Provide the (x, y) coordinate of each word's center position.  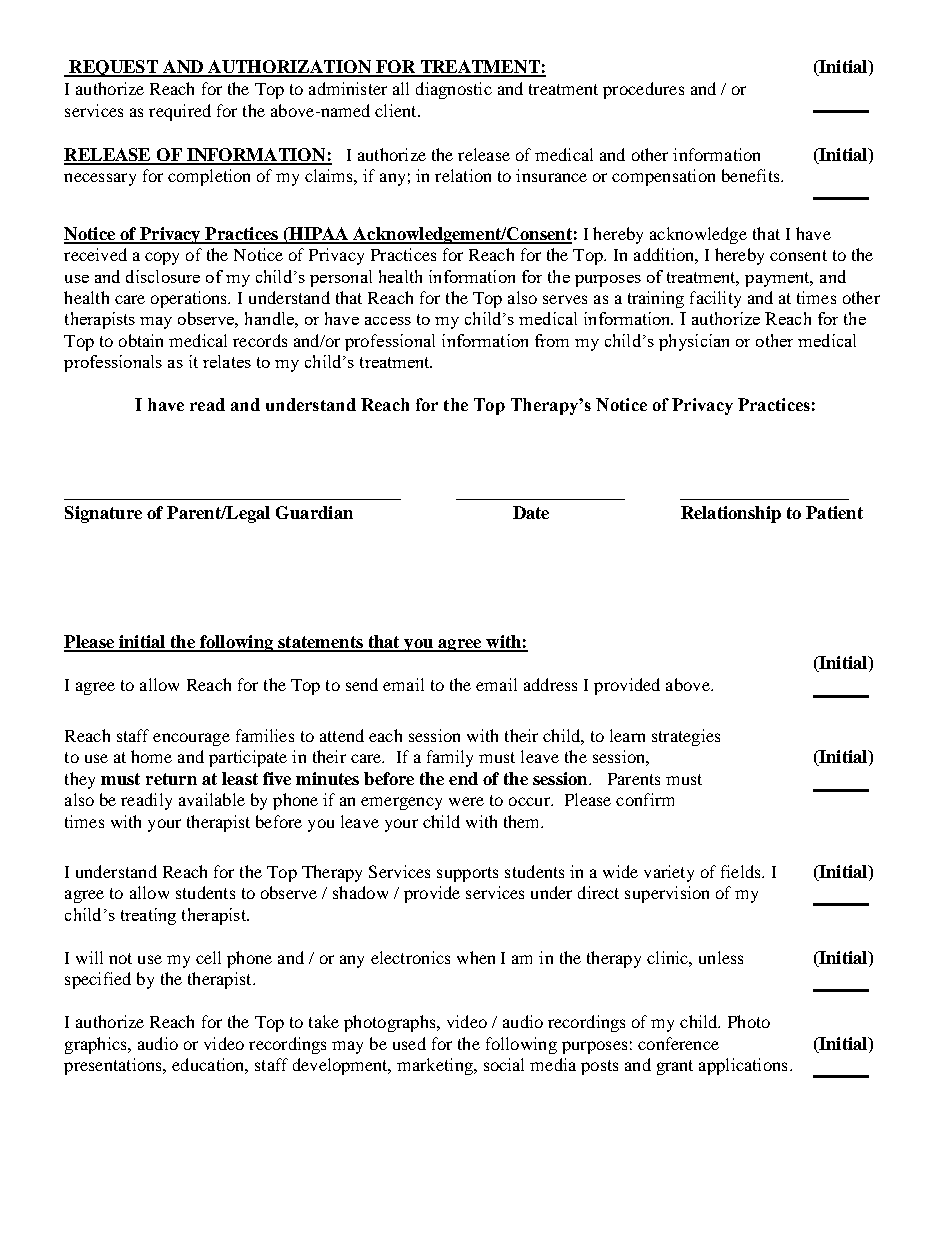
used (409, 1043)
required (180, 112)
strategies (686, 737)
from (552, 340)
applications (743, 1066)
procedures (643, 90)
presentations (114, 1066)
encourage (191, 739)
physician (694, 342)
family (450, 758)
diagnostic (454, 90)
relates (227, 361)
